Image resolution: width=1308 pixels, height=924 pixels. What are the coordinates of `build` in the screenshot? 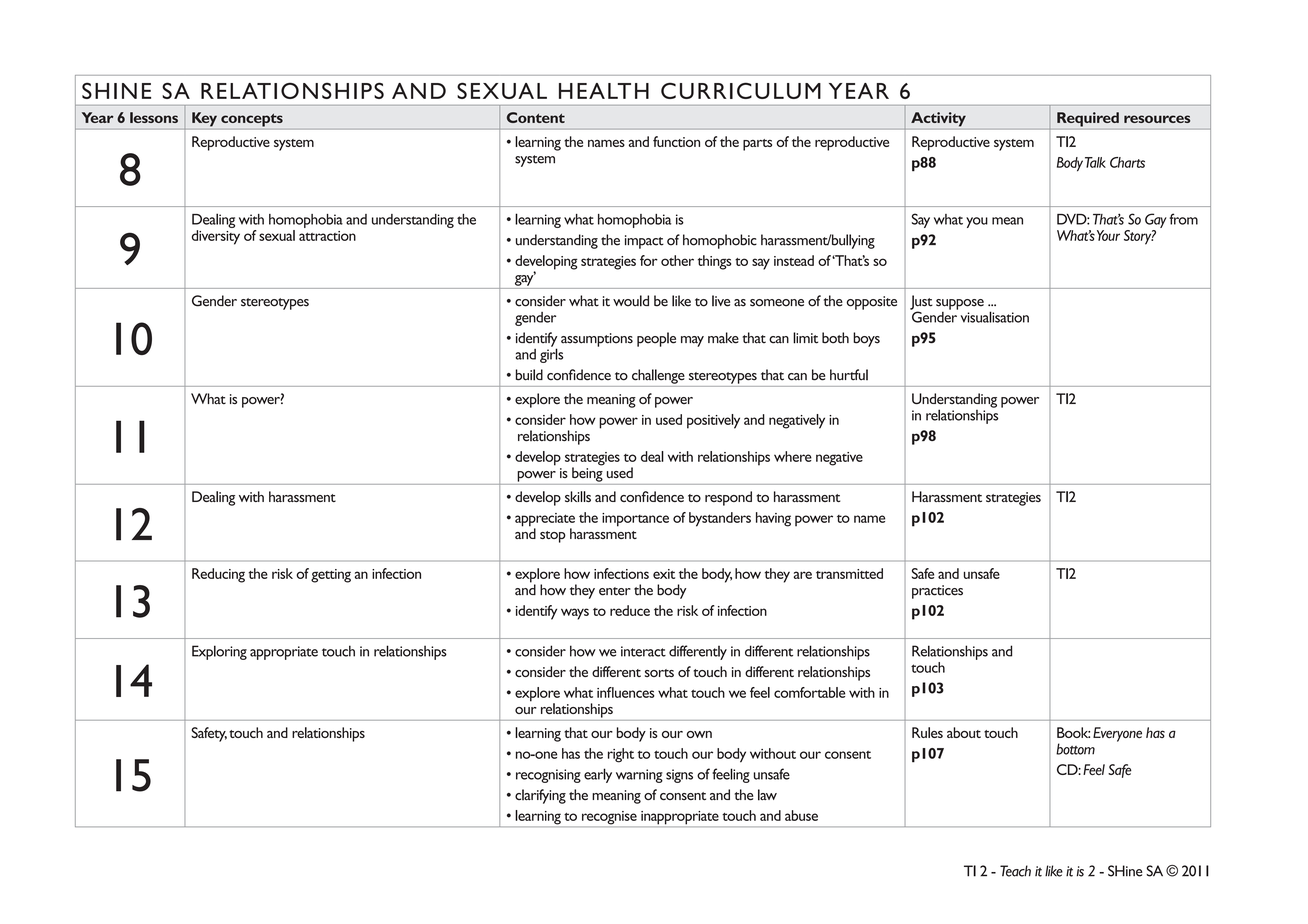 It's located at (529, 375).
